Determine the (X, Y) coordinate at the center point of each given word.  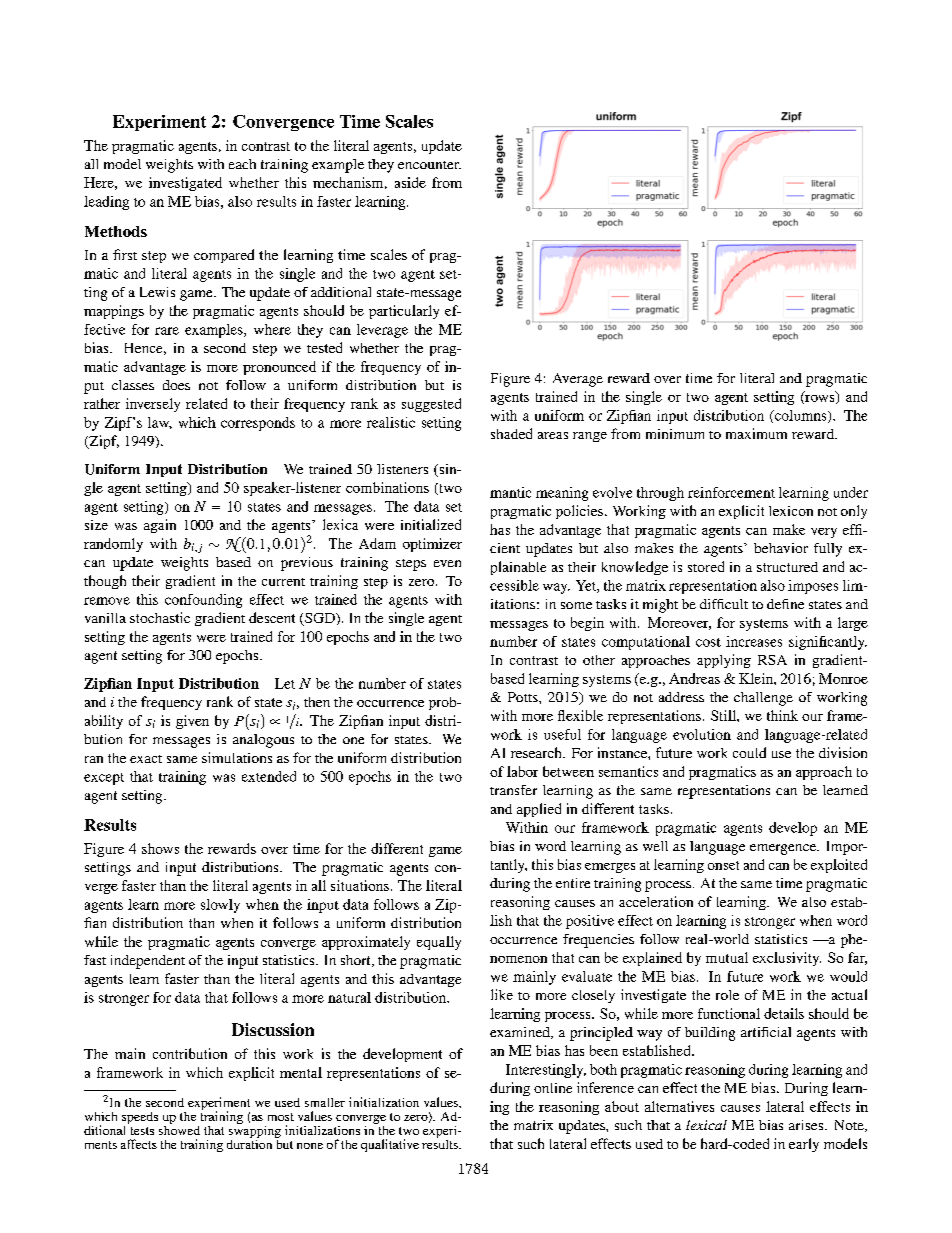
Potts (524, 697)
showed (179, 1129)
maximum (756, 433)
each (242, 164)
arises (806, 1125)
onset (723, 865)
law (160, 423)
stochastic (160, 617)
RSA (772, 660)
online (553, 1088)
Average (578, 380)
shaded (511, 433)
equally (439, 943)
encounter (429, 165)
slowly (220, 906)
